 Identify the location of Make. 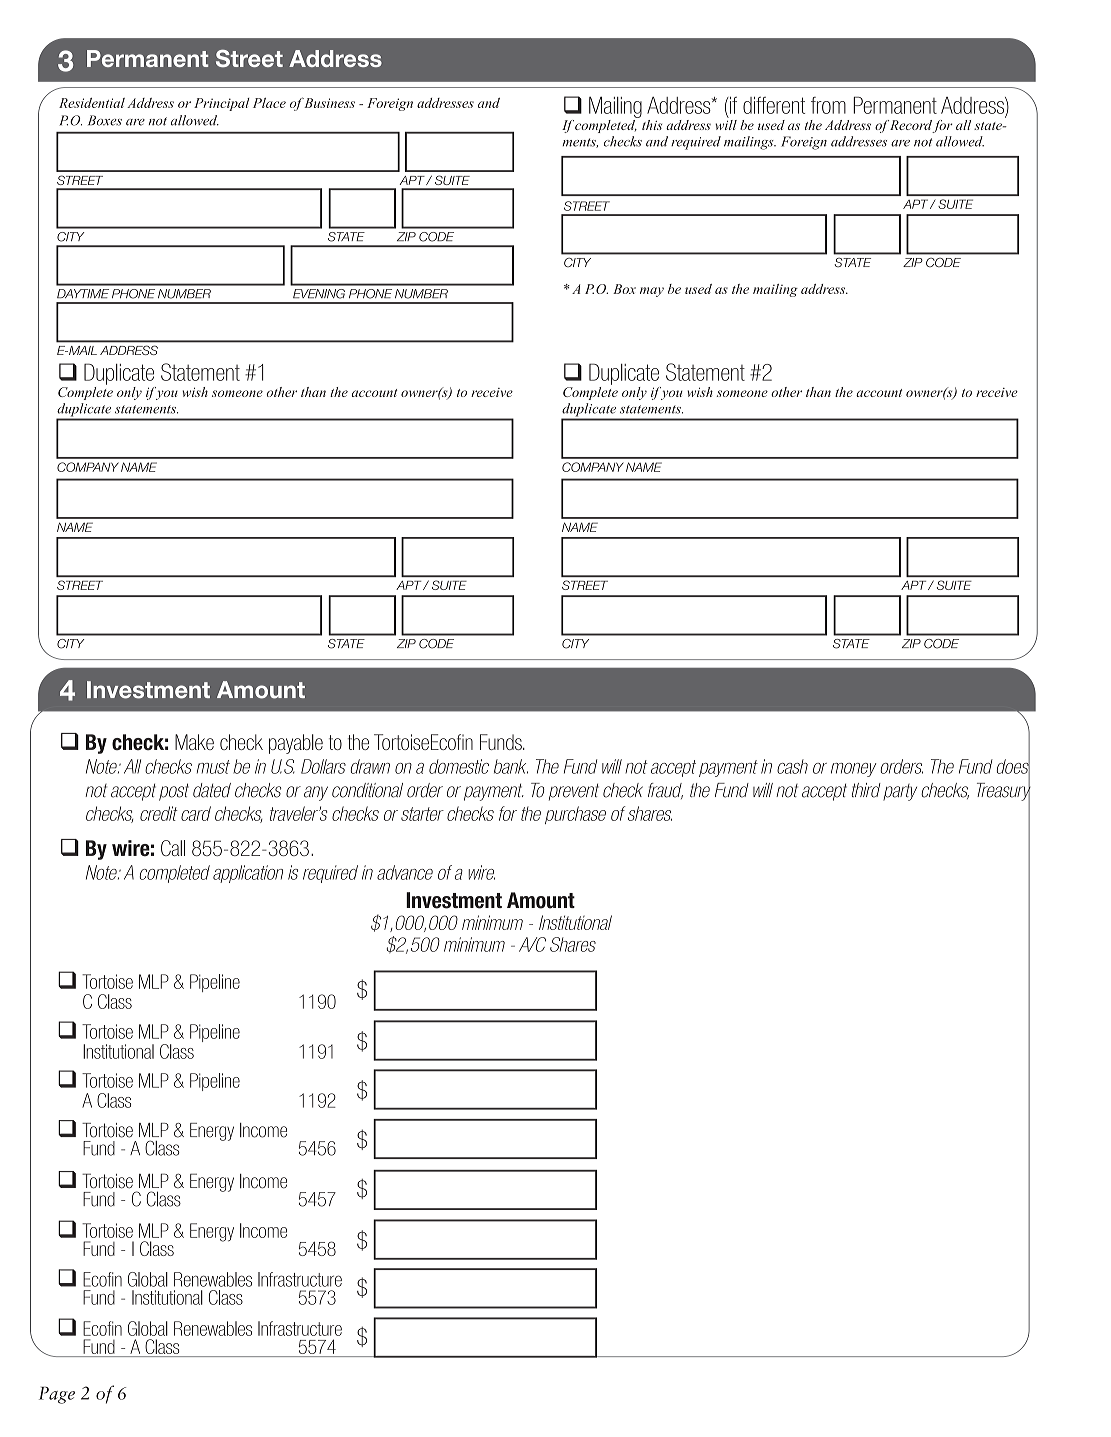
(194, 742).
